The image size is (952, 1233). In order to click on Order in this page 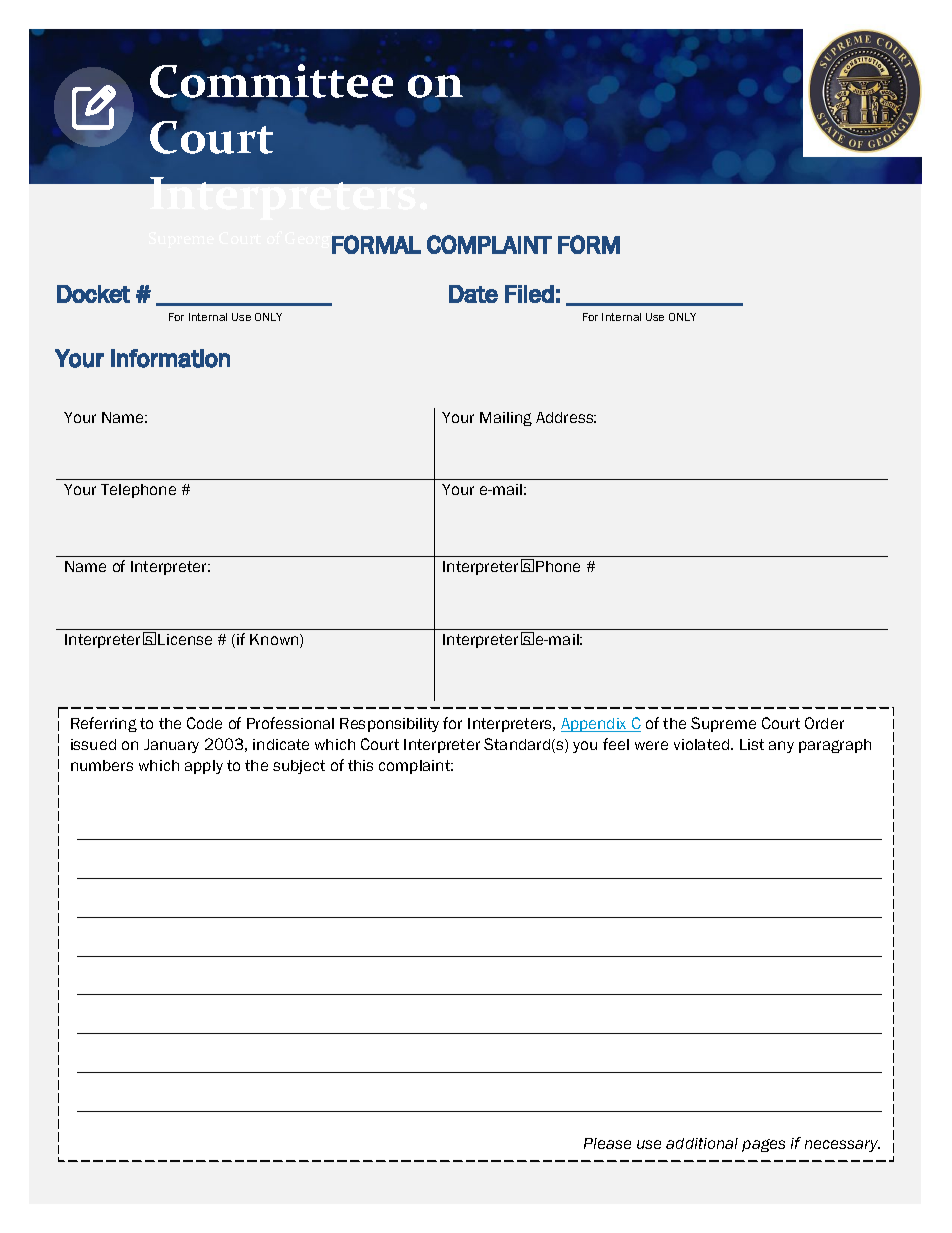, I will do `click(824, 723)`.
